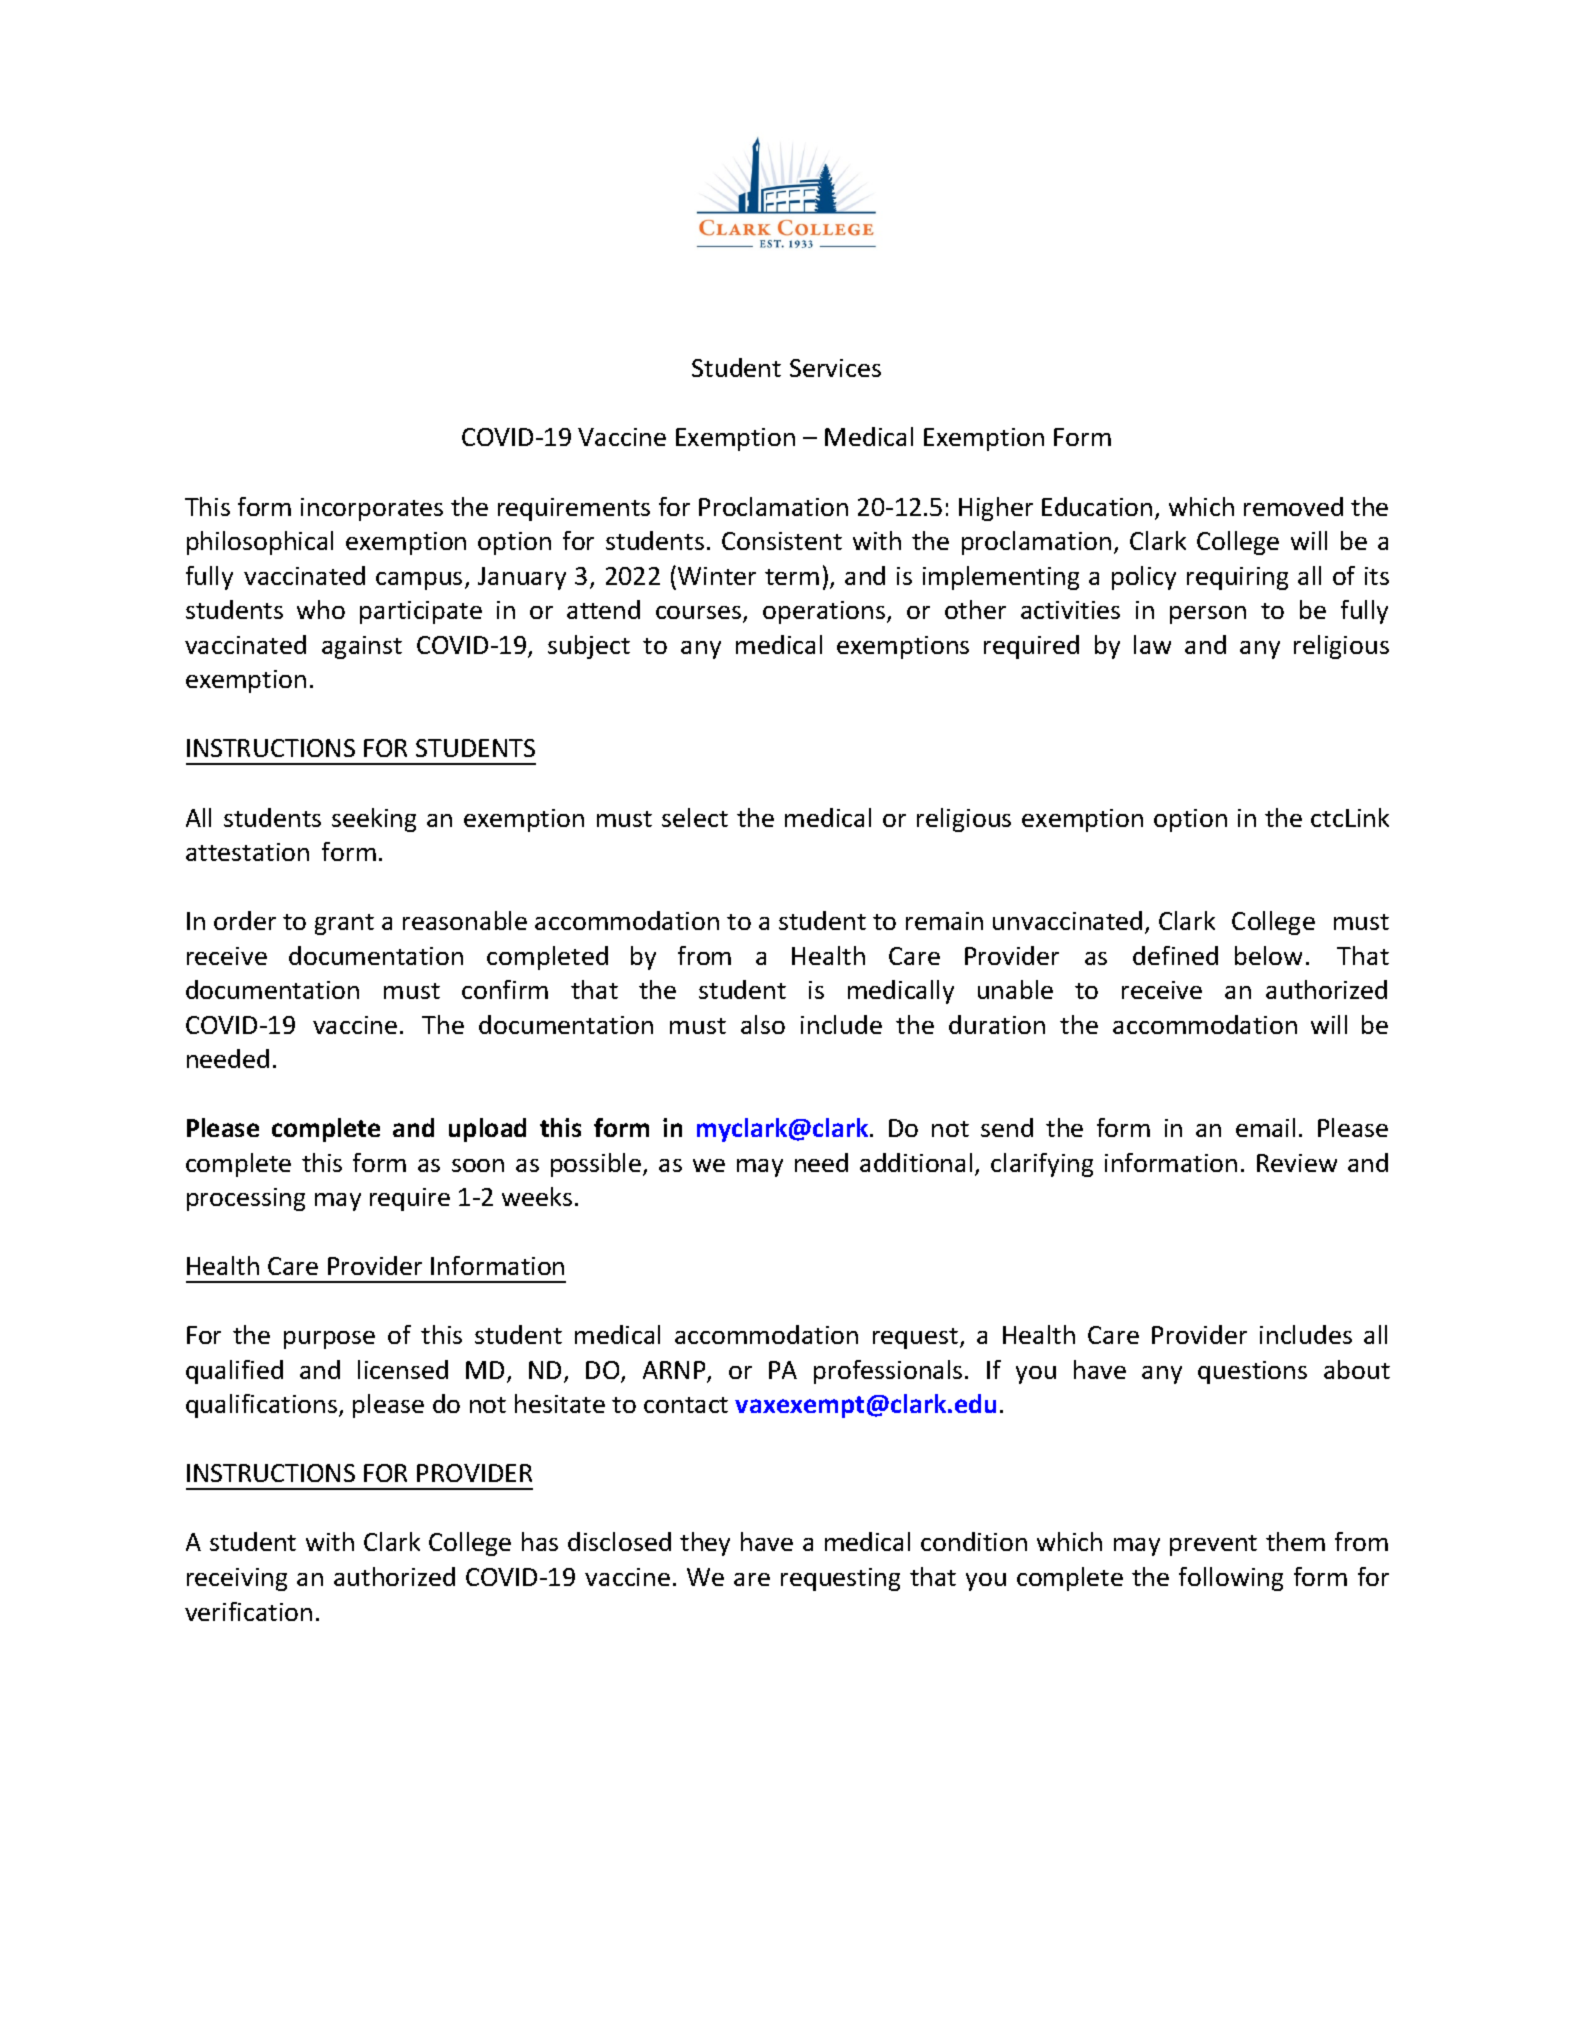 The height and width of the screenshot is (2036, 1573). I want to click on grant, so click(344, 924).
